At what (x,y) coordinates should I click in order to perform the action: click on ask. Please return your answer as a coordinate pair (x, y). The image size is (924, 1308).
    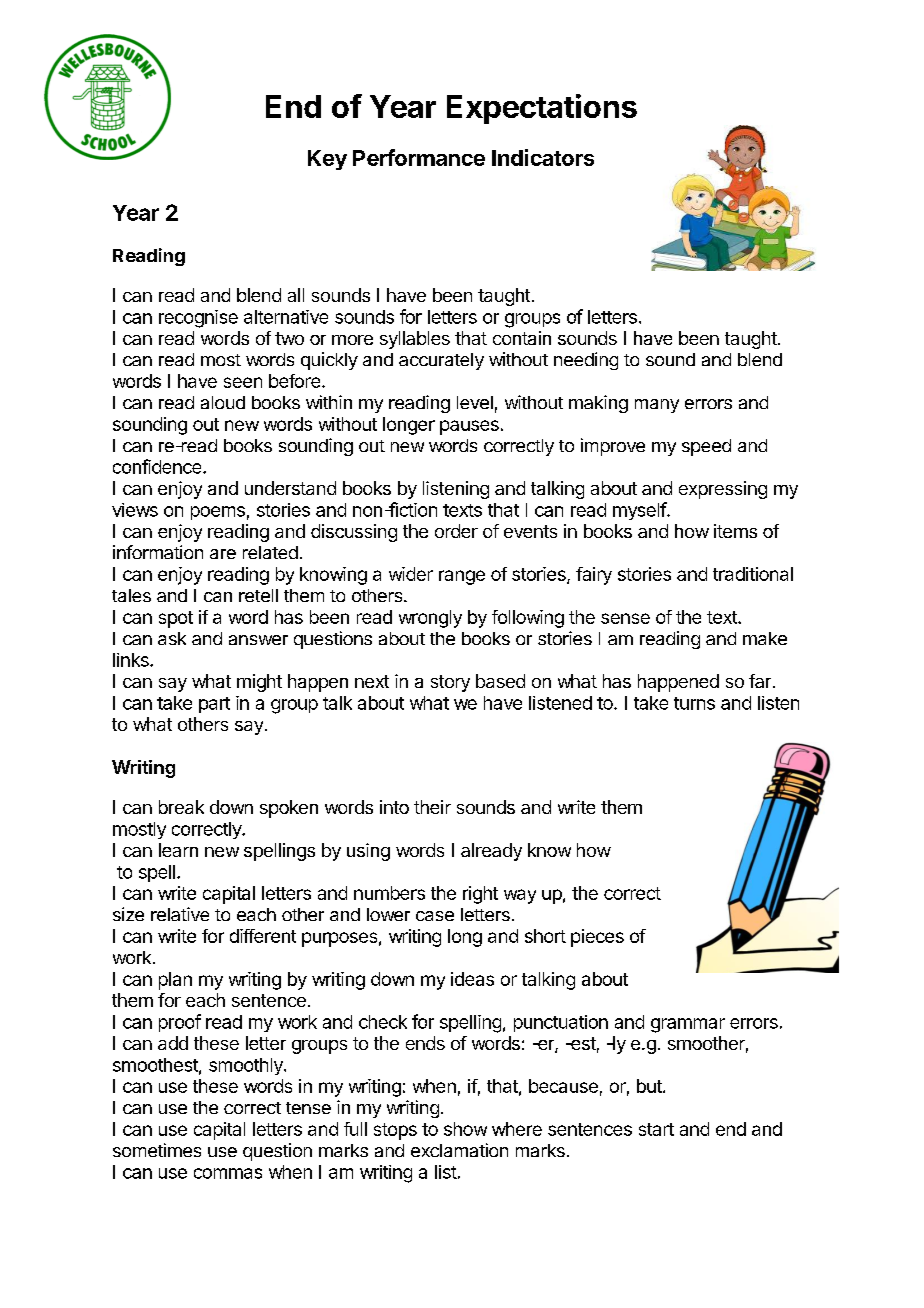
    Looking at the image, I should click on (172, 638).
